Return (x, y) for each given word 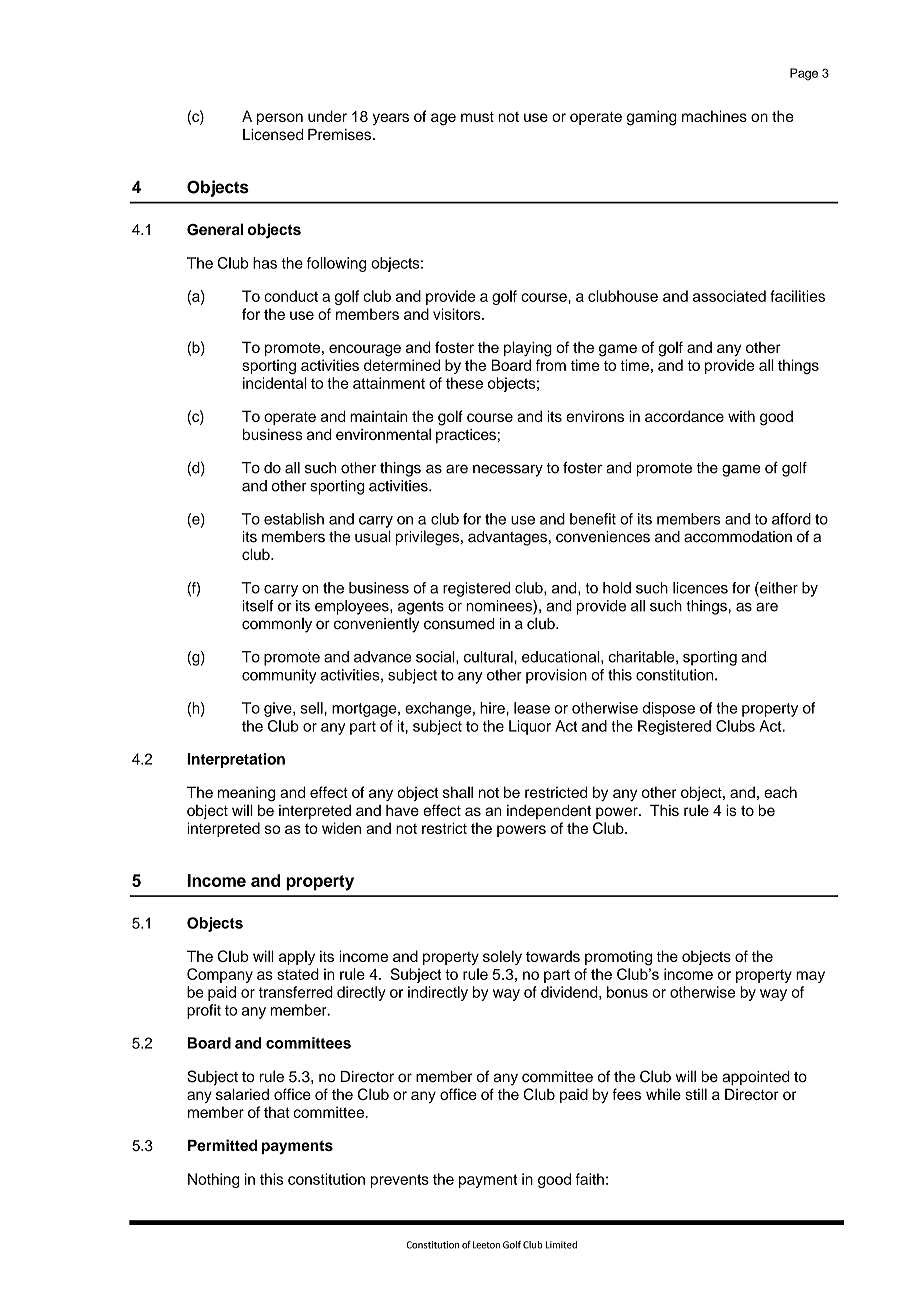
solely (502, 957)
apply (297, 958)
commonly (277, 625)
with (741, 416)
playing (528, 349)
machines (714, 116)
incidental (275, 383)
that (277, 1112)
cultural (489, 657)
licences (700, 588)
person (280, 119)
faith (590, 1179)
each (780, 792)
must (477, 117)
